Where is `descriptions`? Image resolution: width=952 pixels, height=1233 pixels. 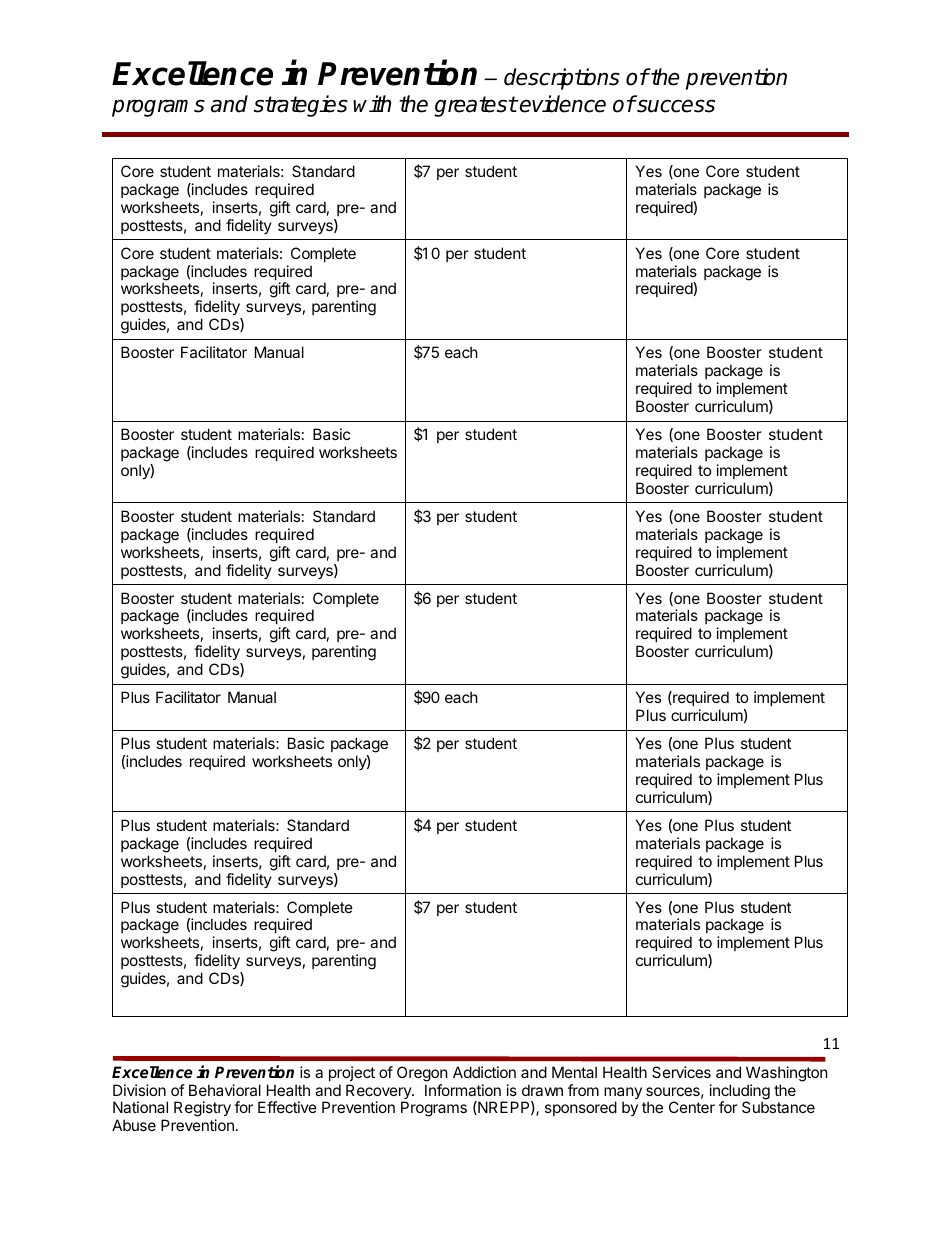
descriptions is located at coordinates (562, 79).
